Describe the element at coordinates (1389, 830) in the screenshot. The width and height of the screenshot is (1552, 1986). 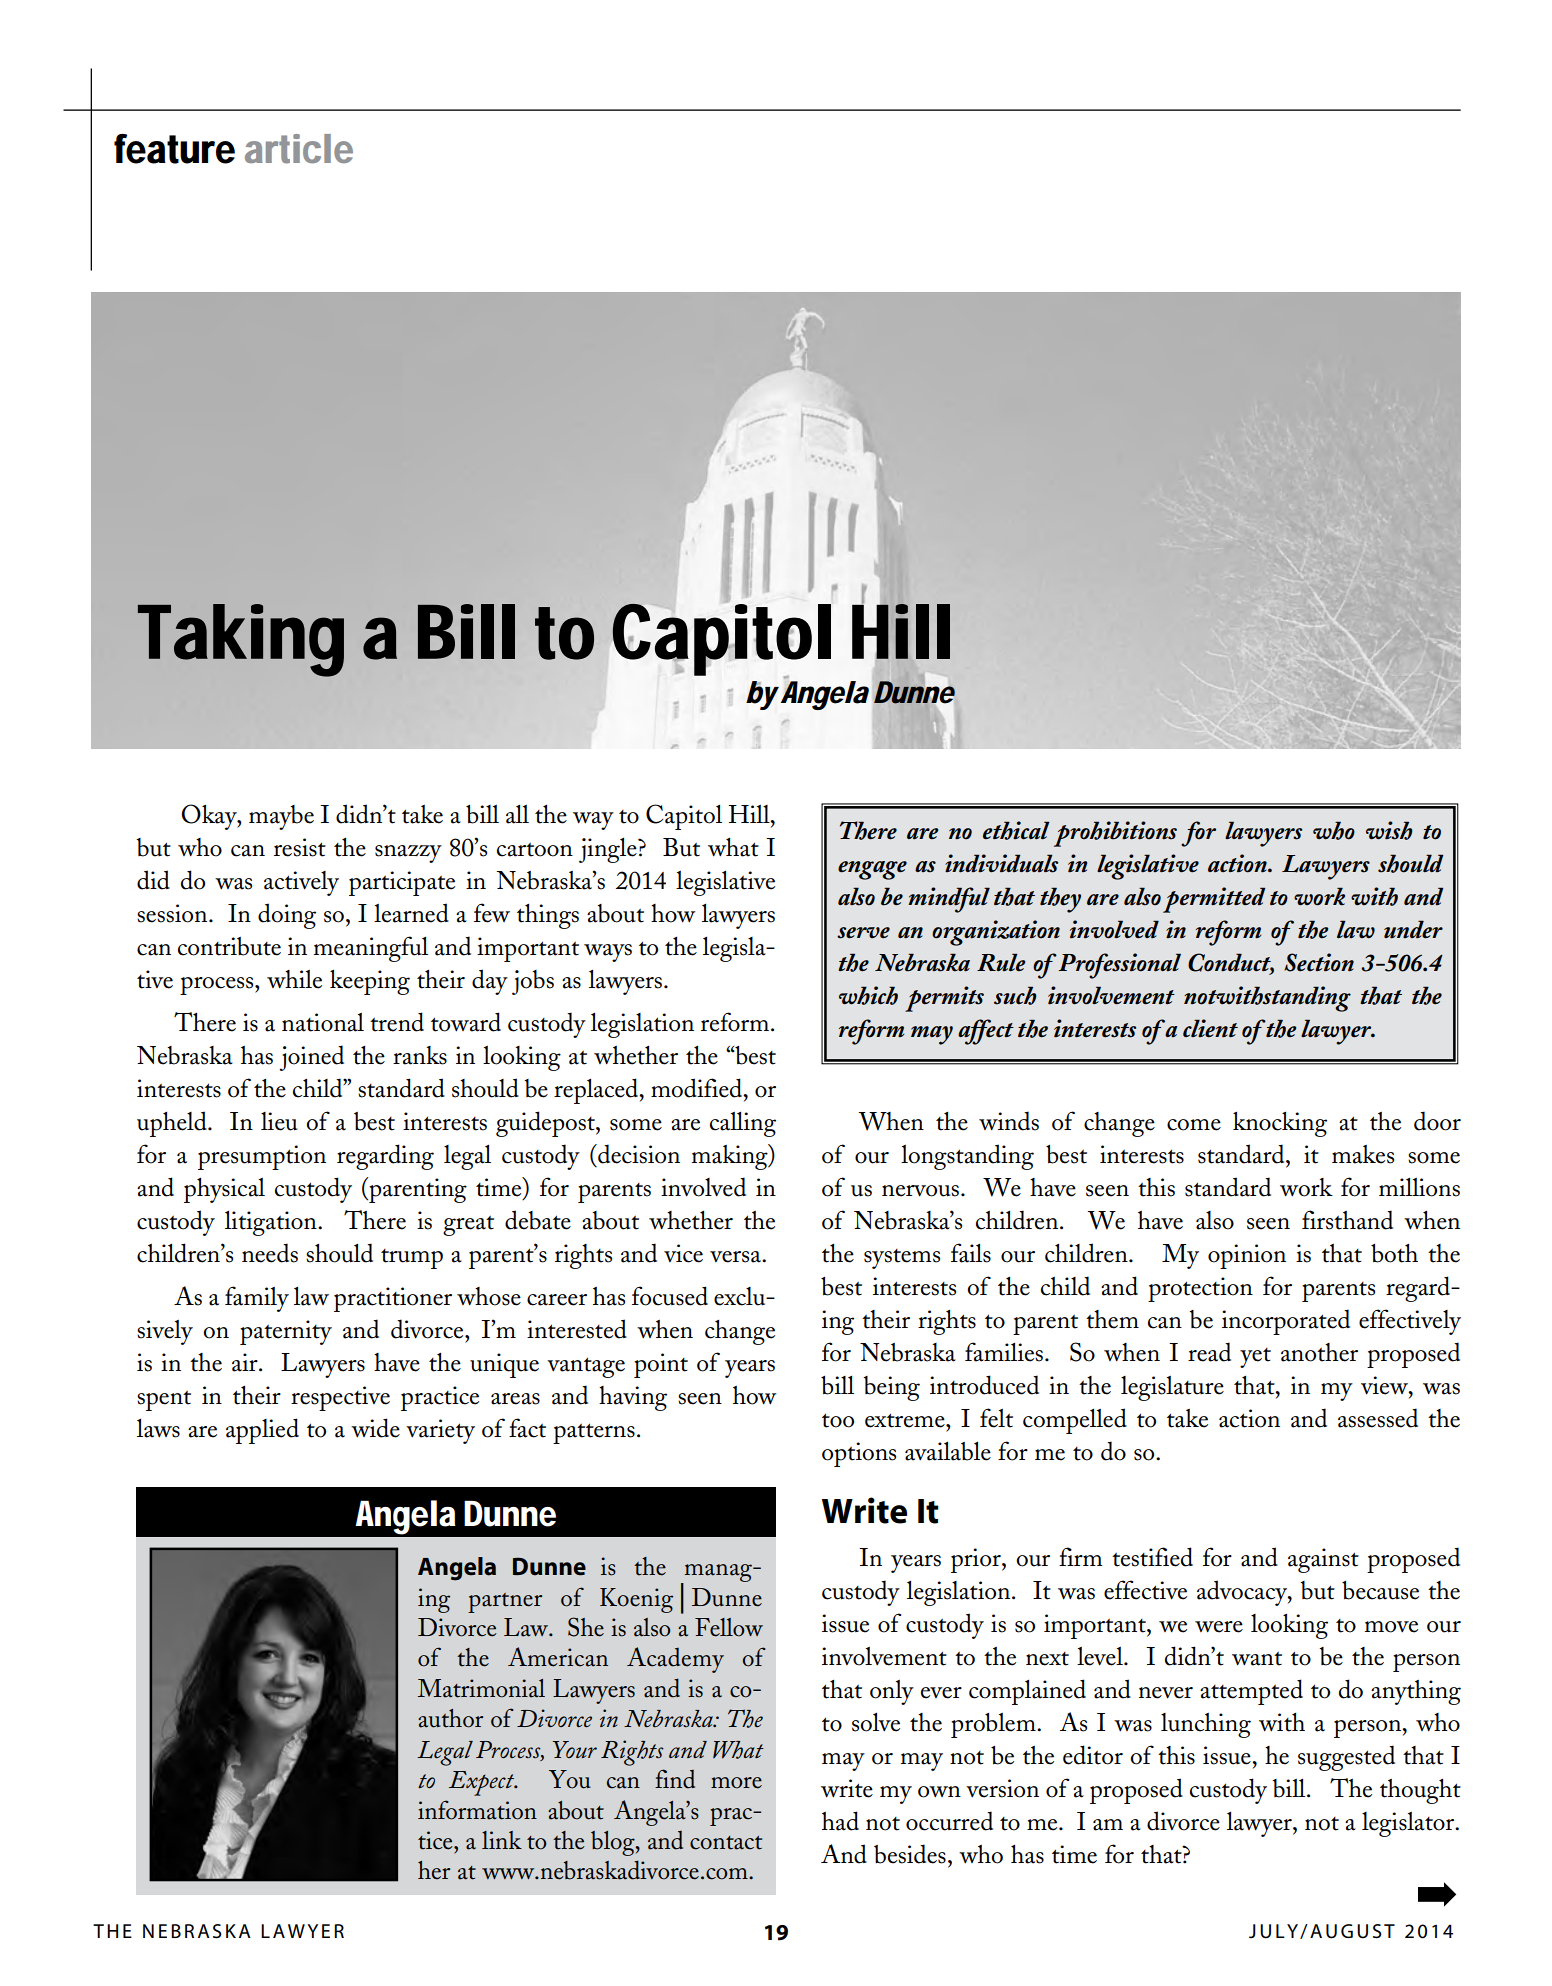
I see `wish` at that location.
